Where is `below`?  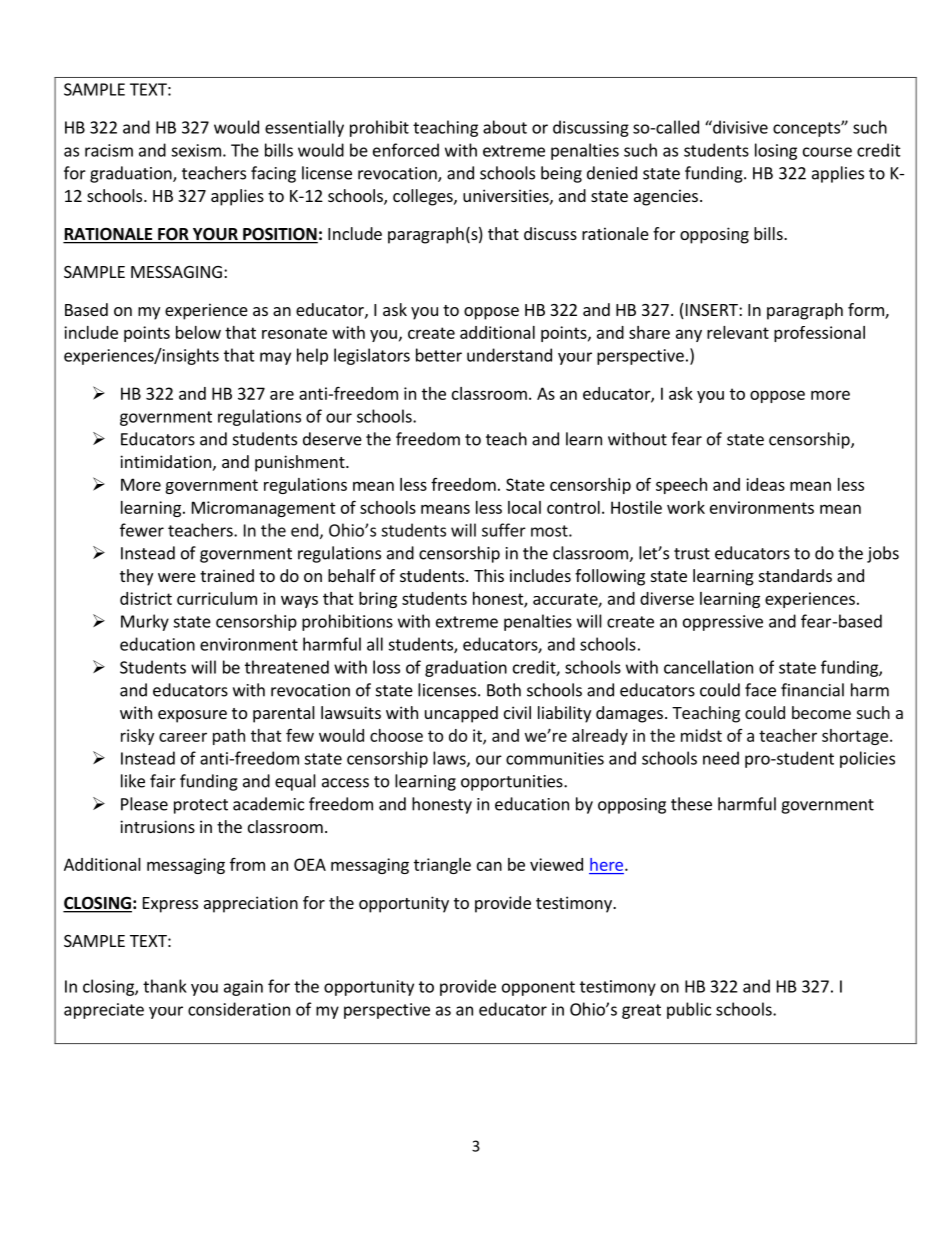
below is located at coordinates (198, 332).
